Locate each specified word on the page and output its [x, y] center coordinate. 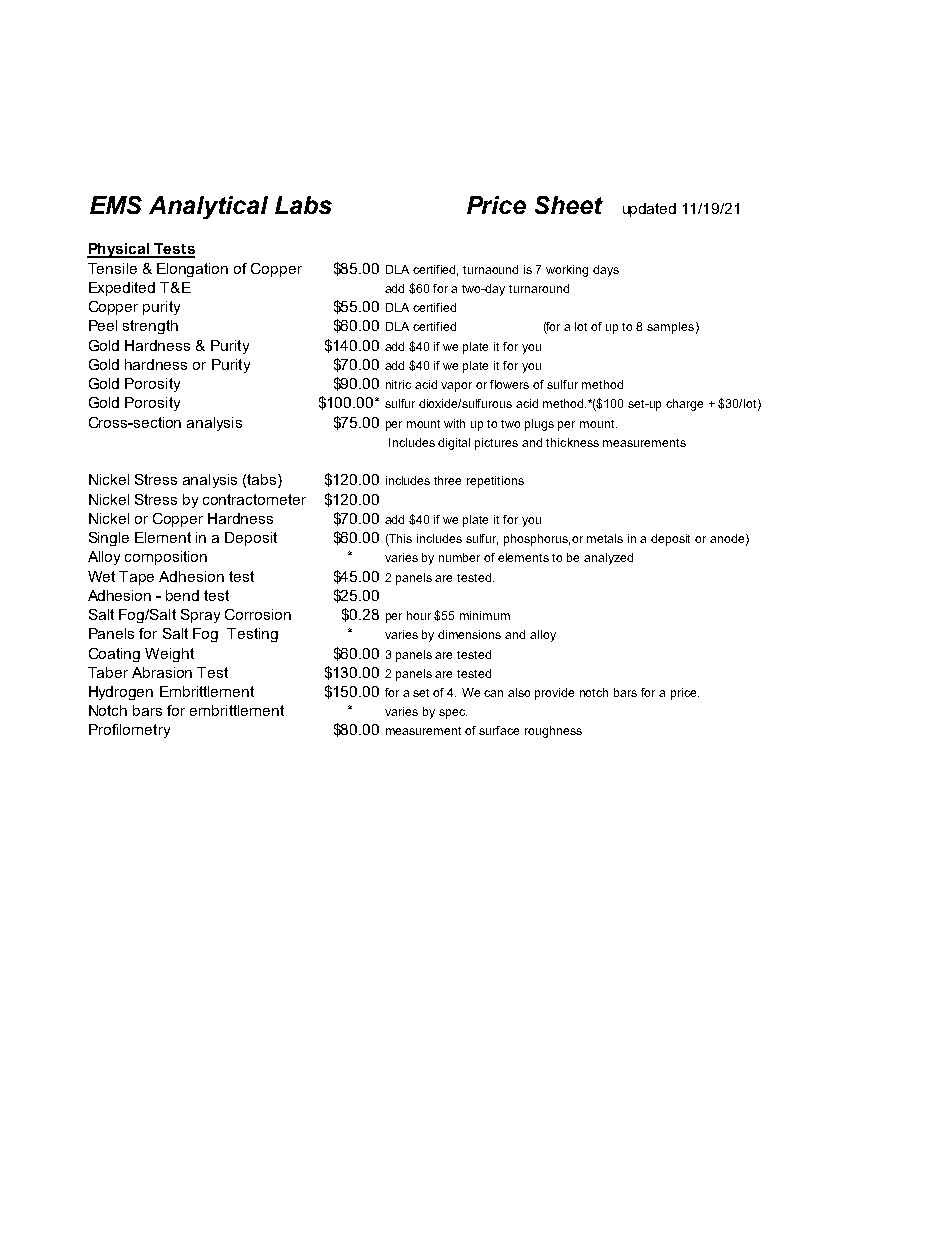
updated [649, 210]
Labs [303, 205]
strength [150, 327]
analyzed [608, 559]
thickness [572, 442]
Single [109, 539]
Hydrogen [121, 693]
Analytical [208, 207]
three [447, 480]
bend [182, 595]
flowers [509, 384]
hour [419, 615]
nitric [398, 384]
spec [453, 714]
